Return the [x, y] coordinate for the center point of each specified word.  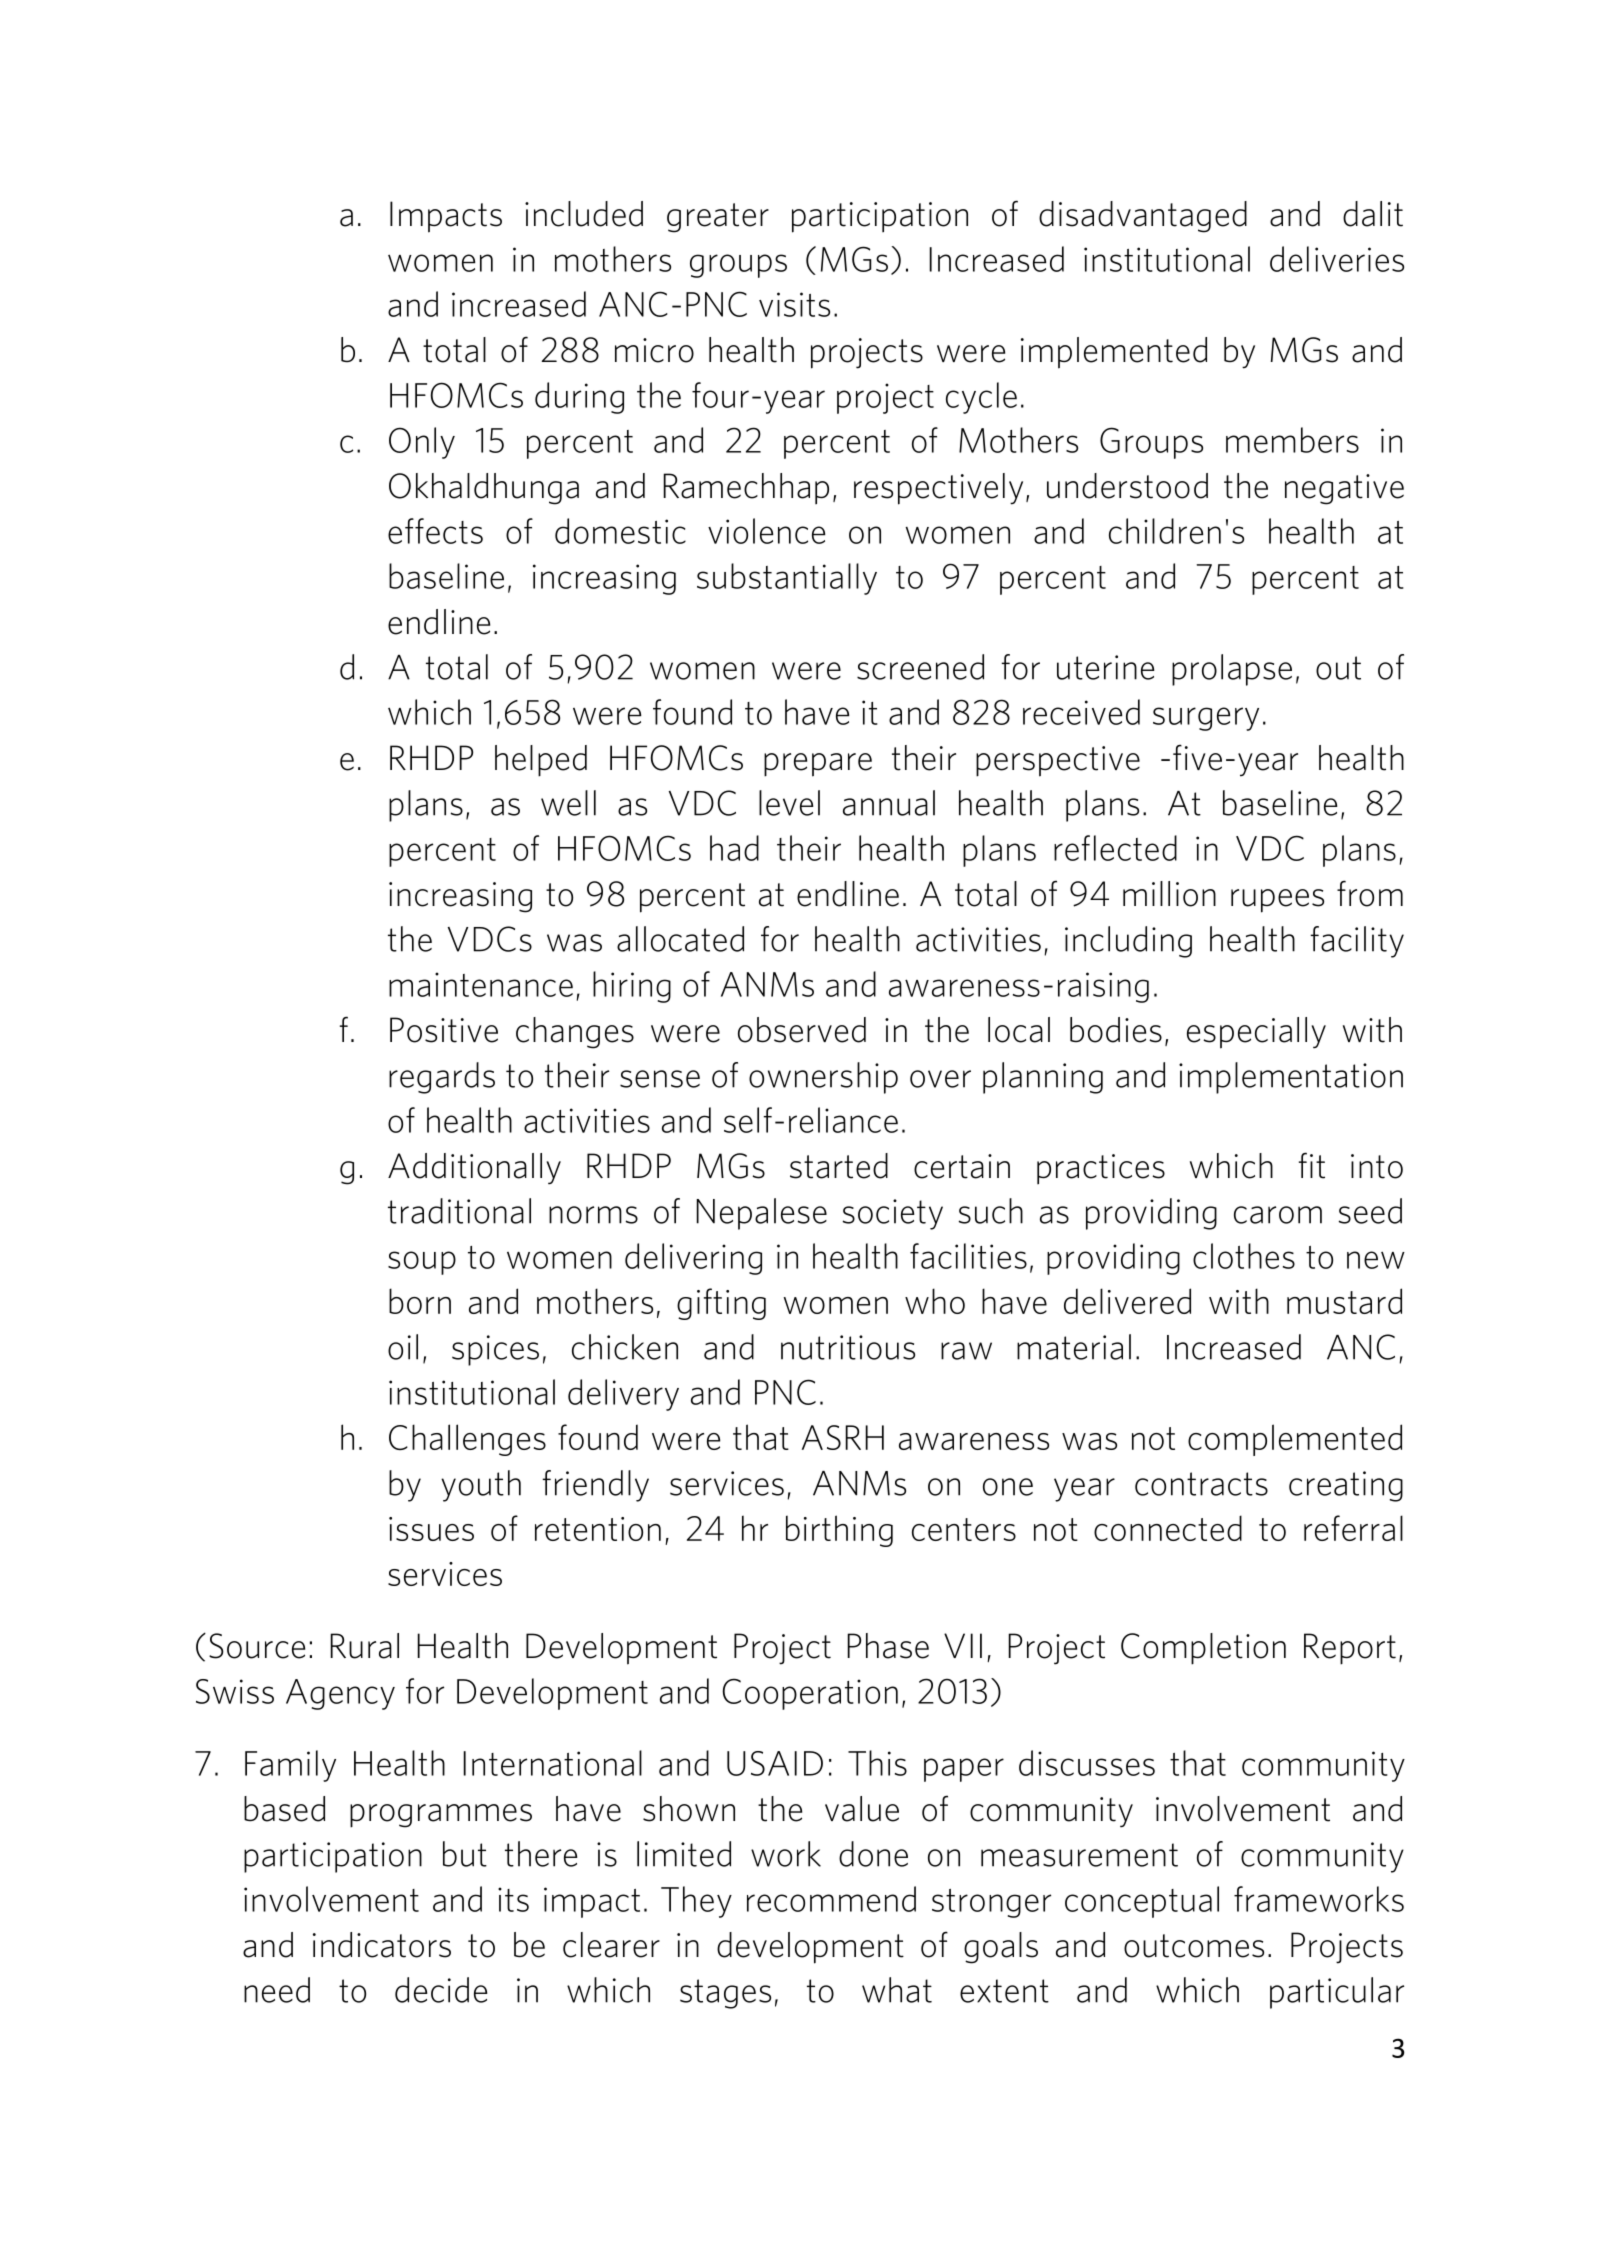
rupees [1277, 901]
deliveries [1337, 259]
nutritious [848, 1347]
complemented [1295, 1440]
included [584, 214]
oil [403, 1347]
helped [541, 761]
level [789, 803]
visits [794, 304]
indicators [382, 1945]
